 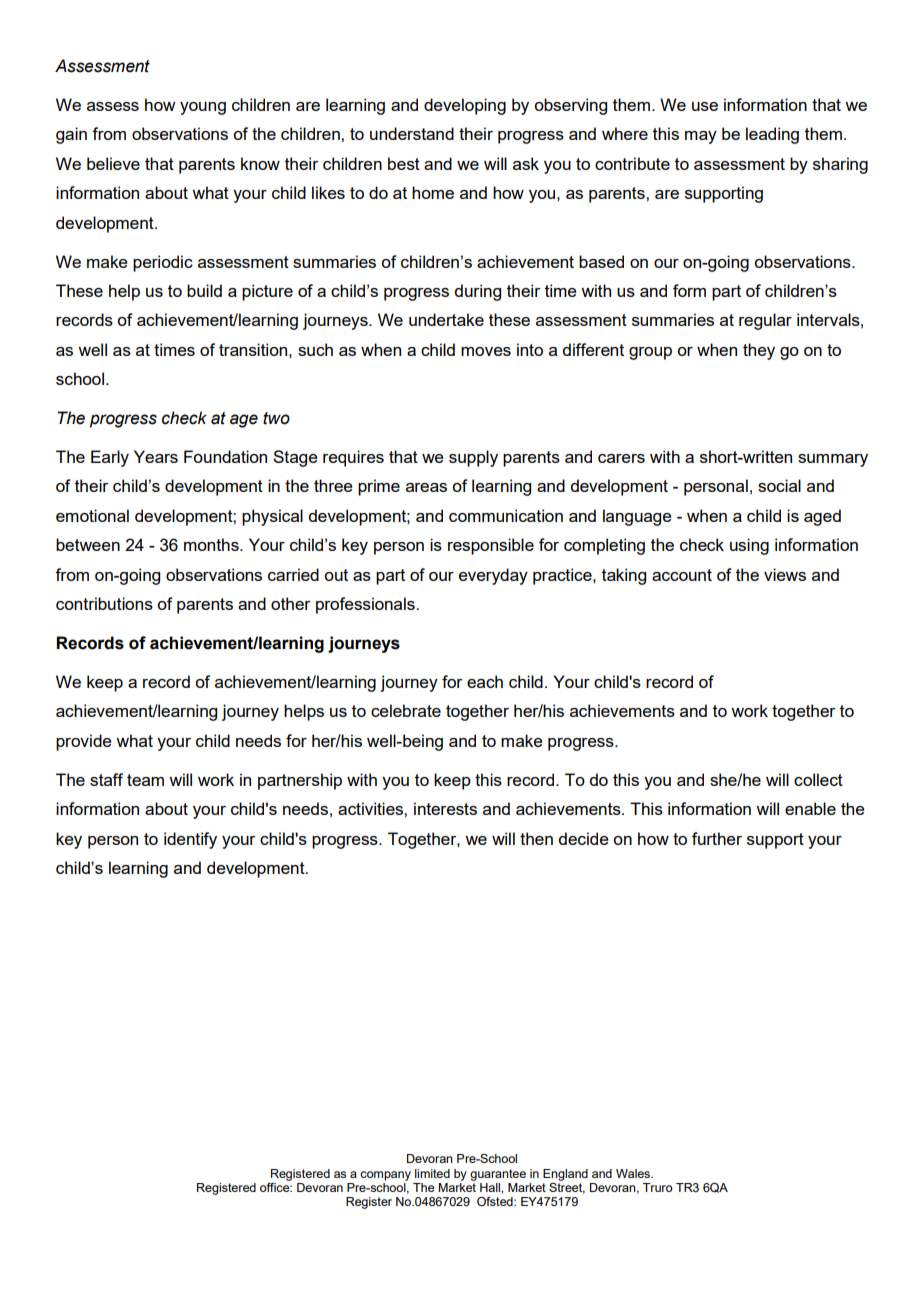 What do you see at coordinates (203, 108) in the document?
I see `young` at bounding box center [203, 108].
